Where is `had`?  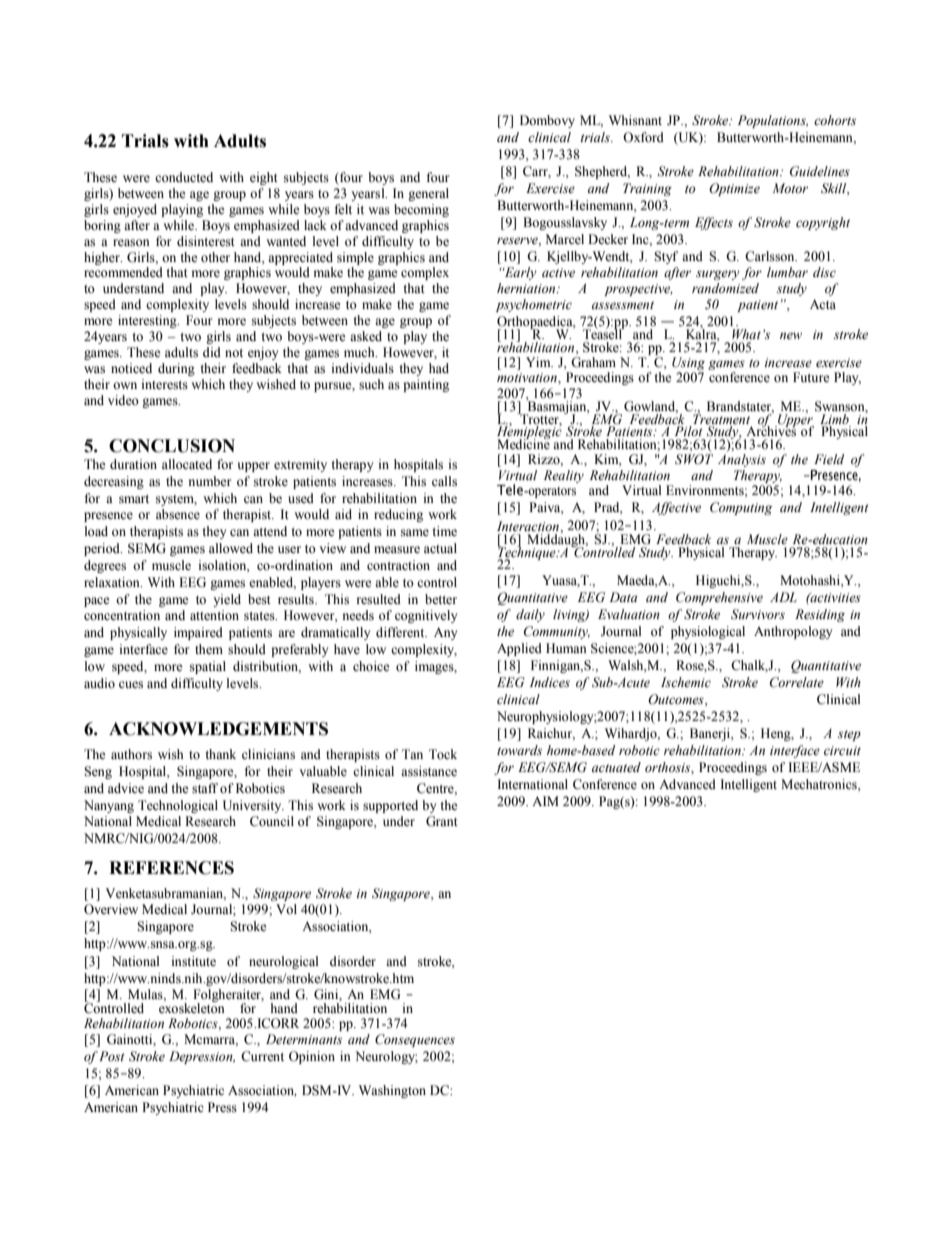
had is located at coordinates (439, 368).
